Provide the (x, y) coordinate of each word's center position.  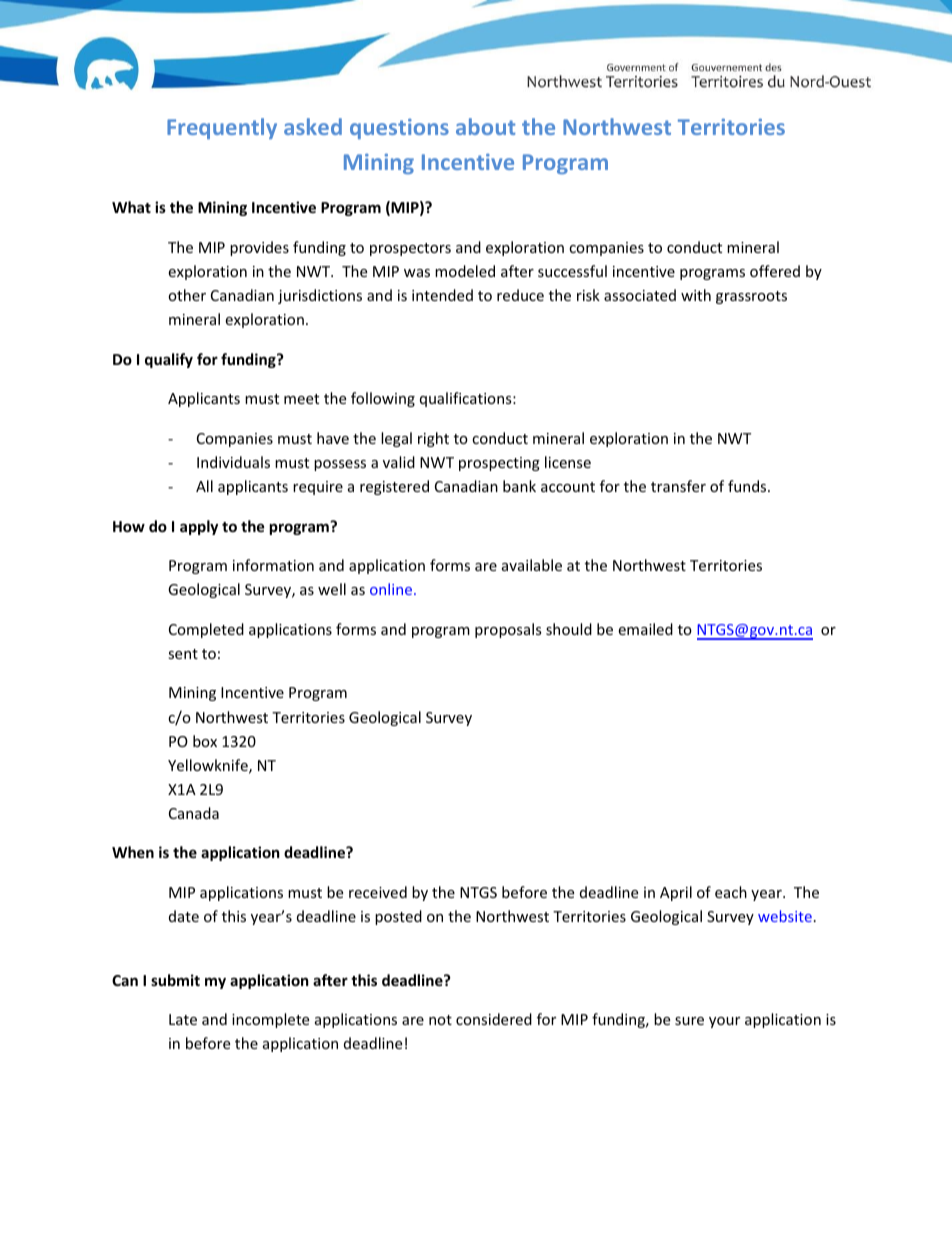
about (485, 126)
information (273, 565)
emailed (645, 629)
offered (775, 271)
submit (175, 980)
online (392, 589)
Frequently (222, 128)
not (440, 1020)
